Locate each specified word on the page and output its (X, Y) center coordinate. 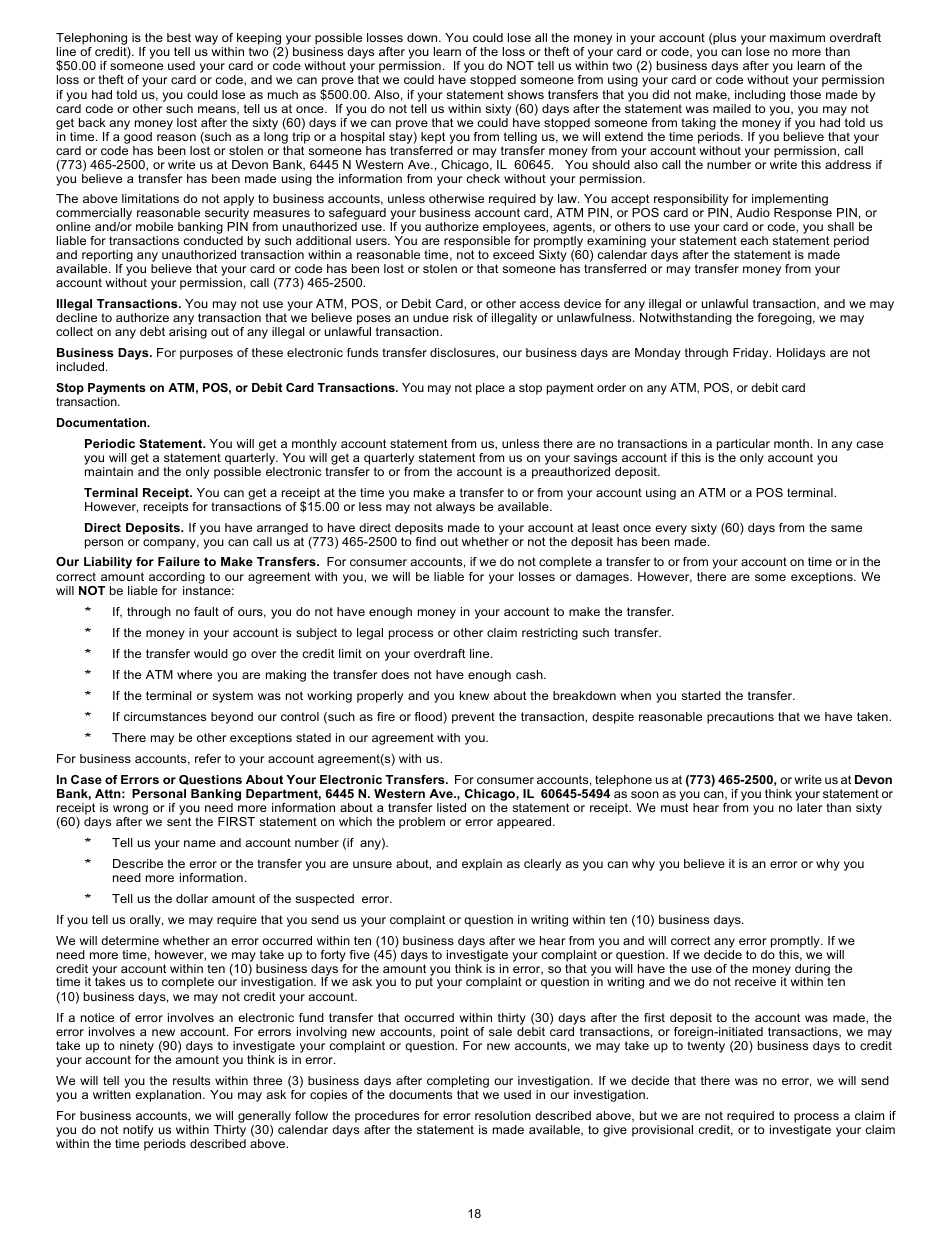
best (179, 37)
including (760, 96)
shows (526, 94)
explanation (169, 1096)
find (426, 541)
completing (458, 1082)
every (671, 530)
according (177, 578)
